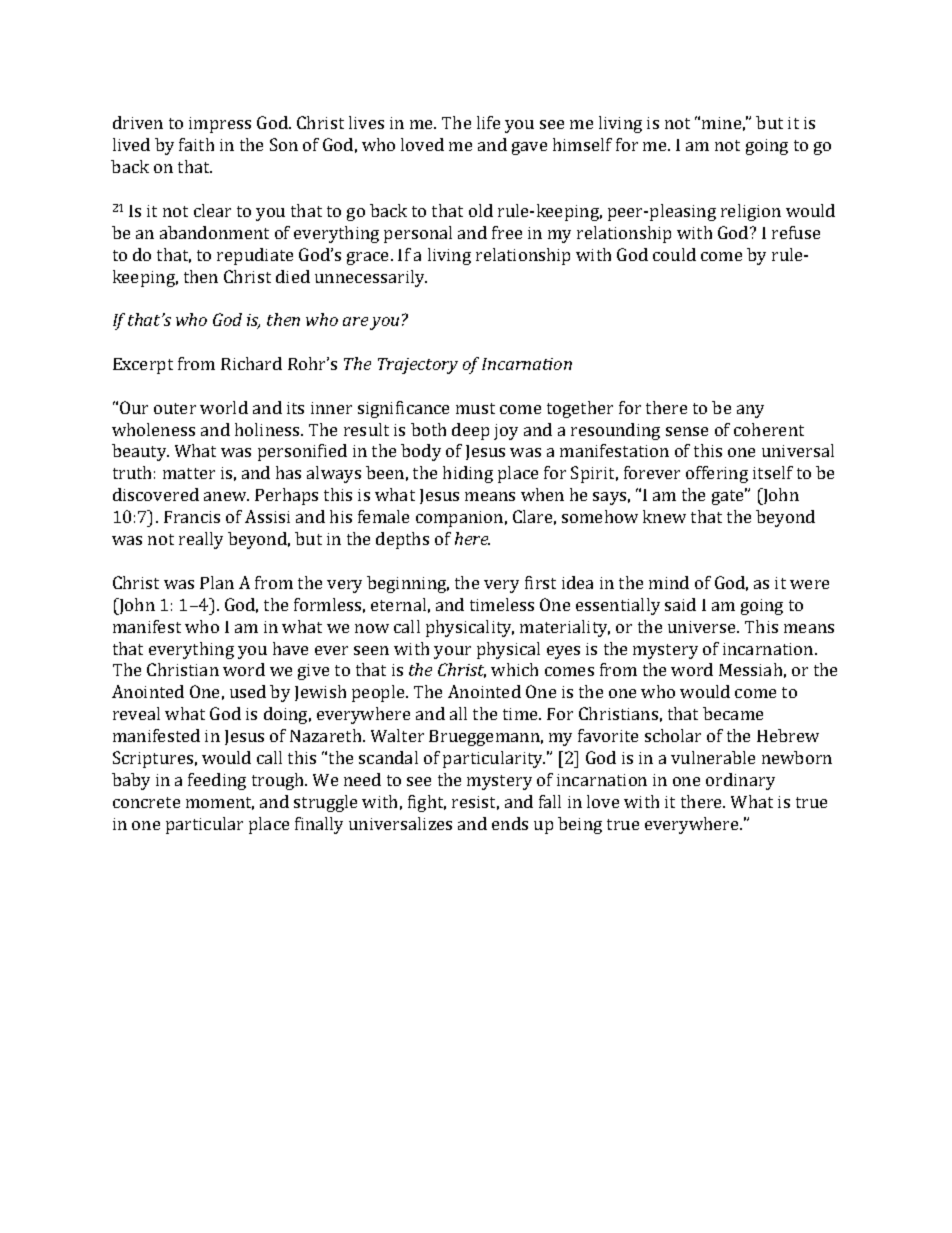 This screenshot has width=952, height=1233. What do you see at coordinates (488, 122) in the screenshot?
I see `life` at bounding box center [488, 122].
